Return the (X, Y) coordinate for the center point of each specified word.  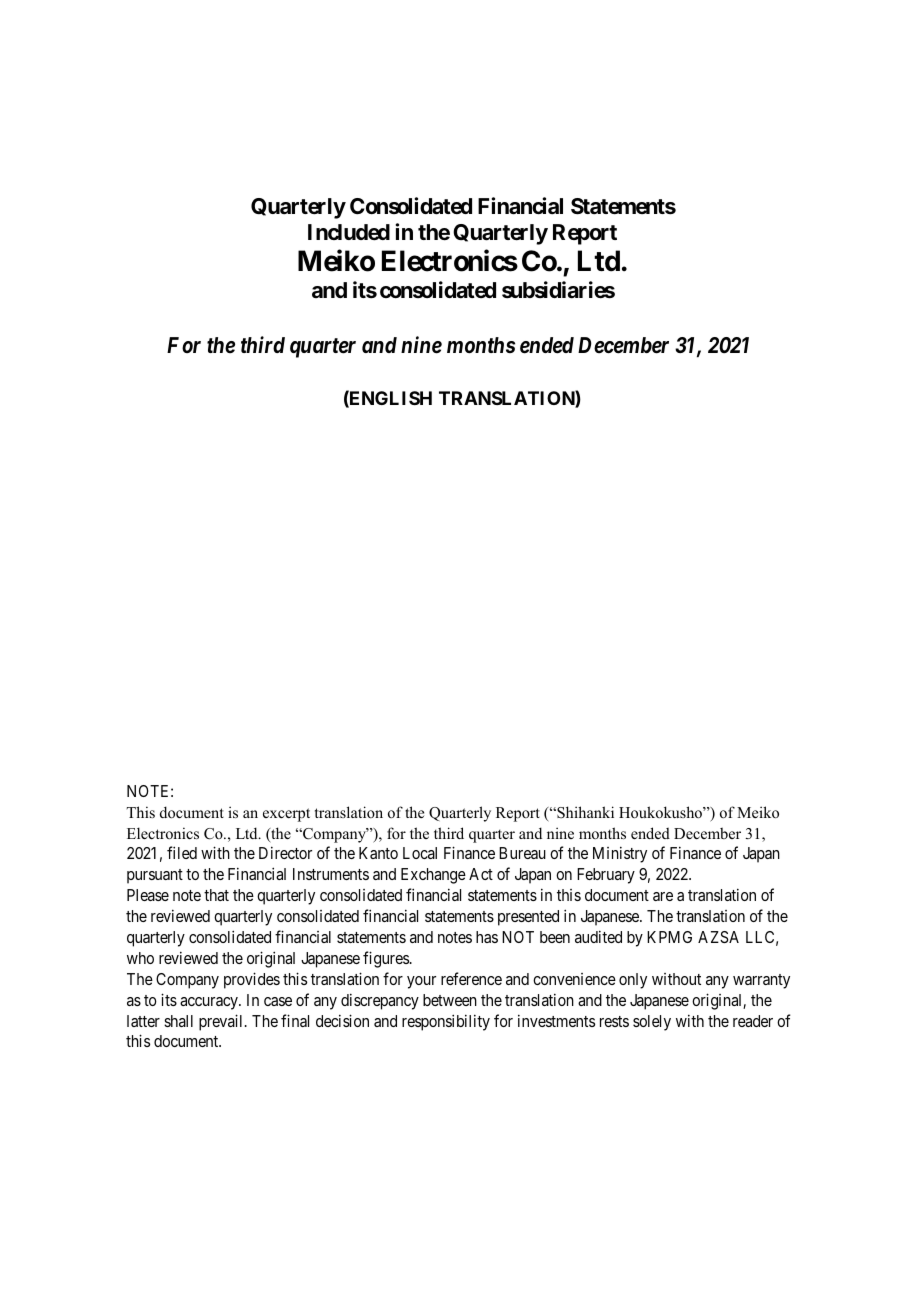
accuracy (210, 1003)
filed (182, 852)
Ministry (620, 854)
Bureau (522, 853)
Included (349, 232)
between (450, 1000)
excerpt (286, 815)
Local (420, 853)
